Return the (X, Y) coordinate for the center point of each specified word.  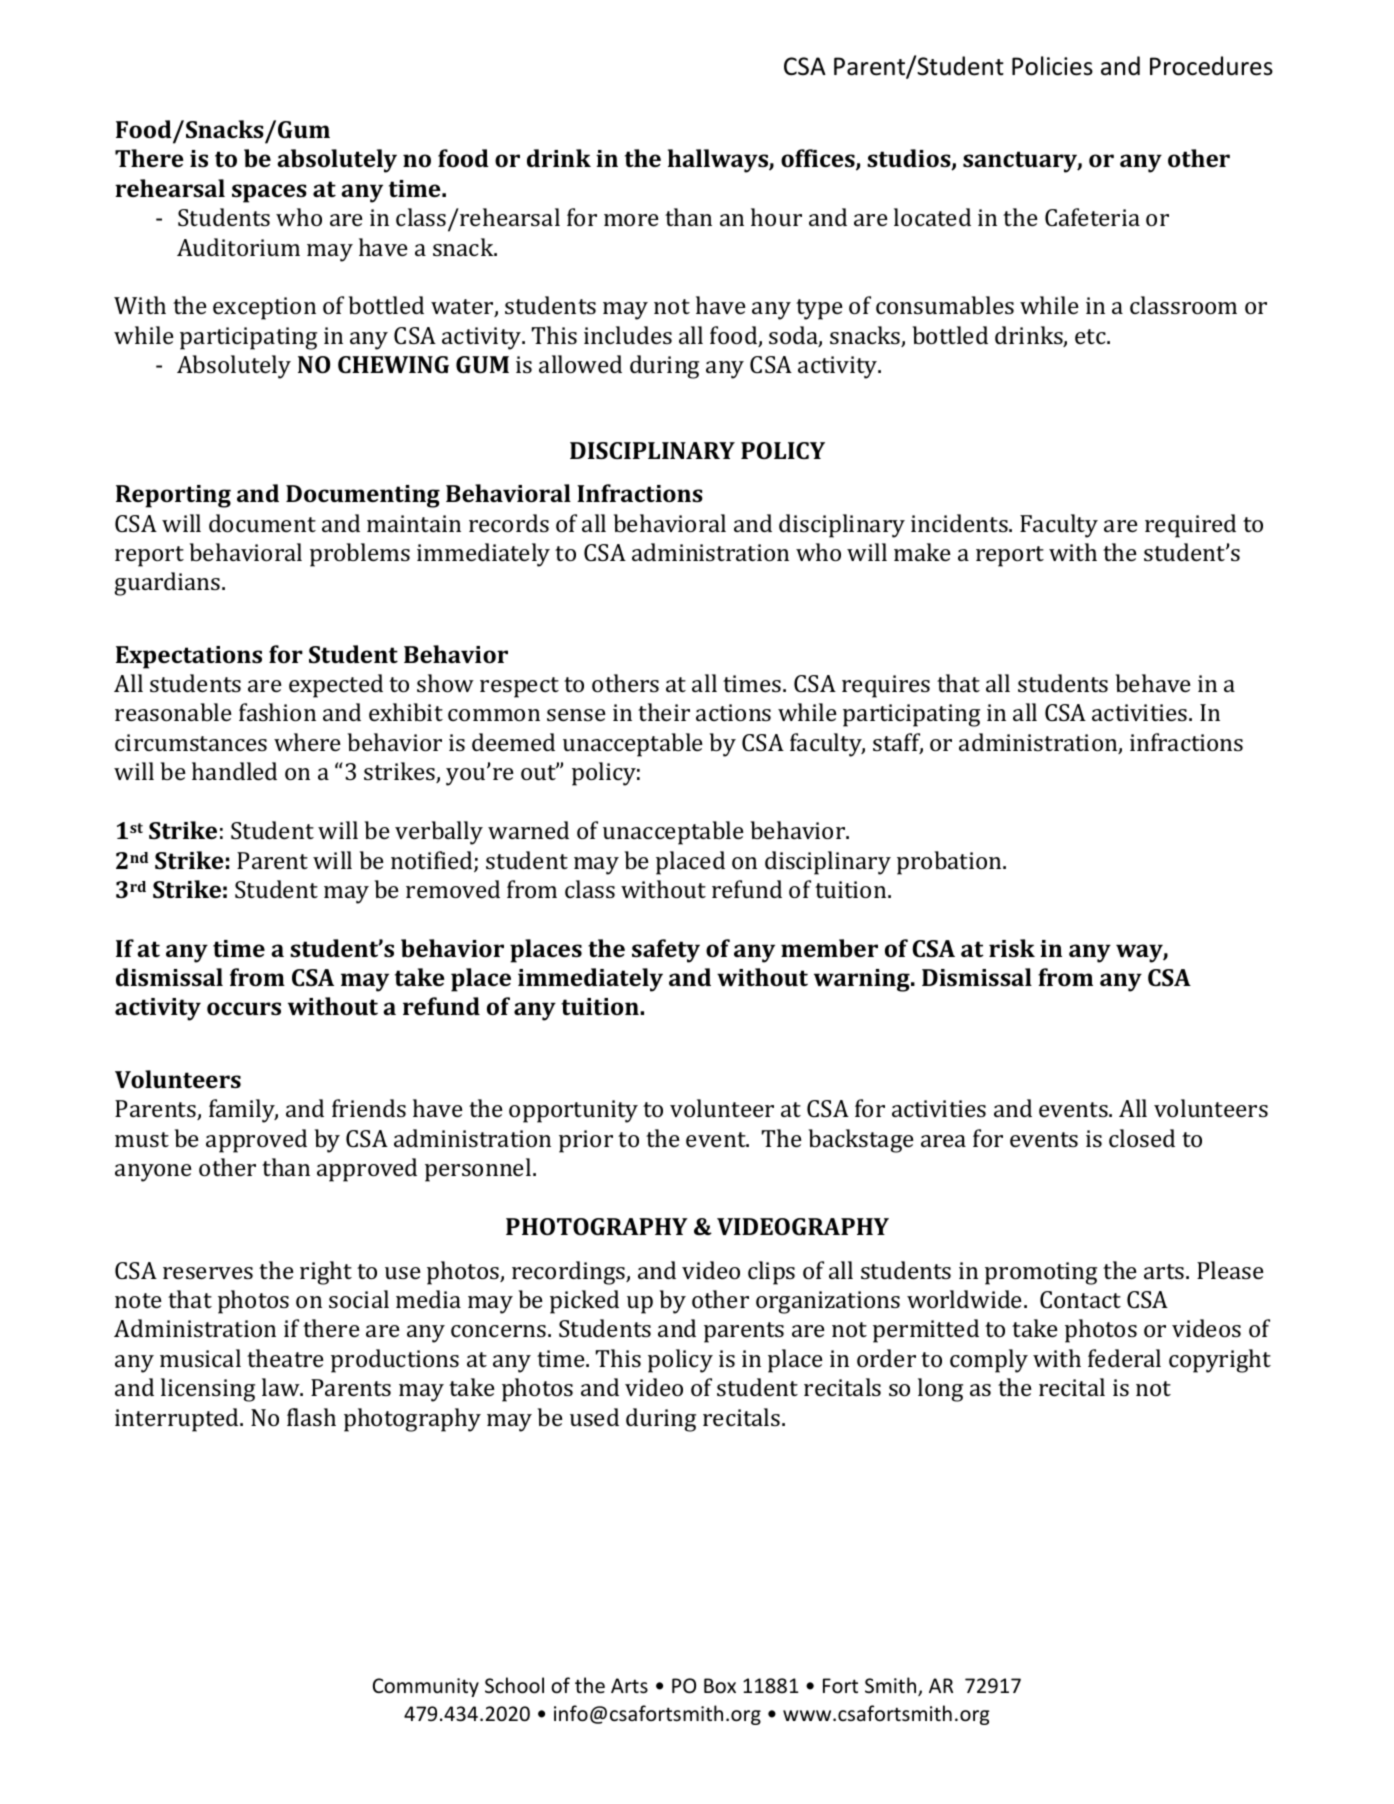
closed (1142, 1138)
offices (819, 159)
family (243, 1111)
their (664, 712)
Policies (1052, 66)
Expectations (189, 657)
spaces (269, 193)
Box (720, 1686)
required (1190, 526)
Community (426, 1687)
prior (586, 1141)
